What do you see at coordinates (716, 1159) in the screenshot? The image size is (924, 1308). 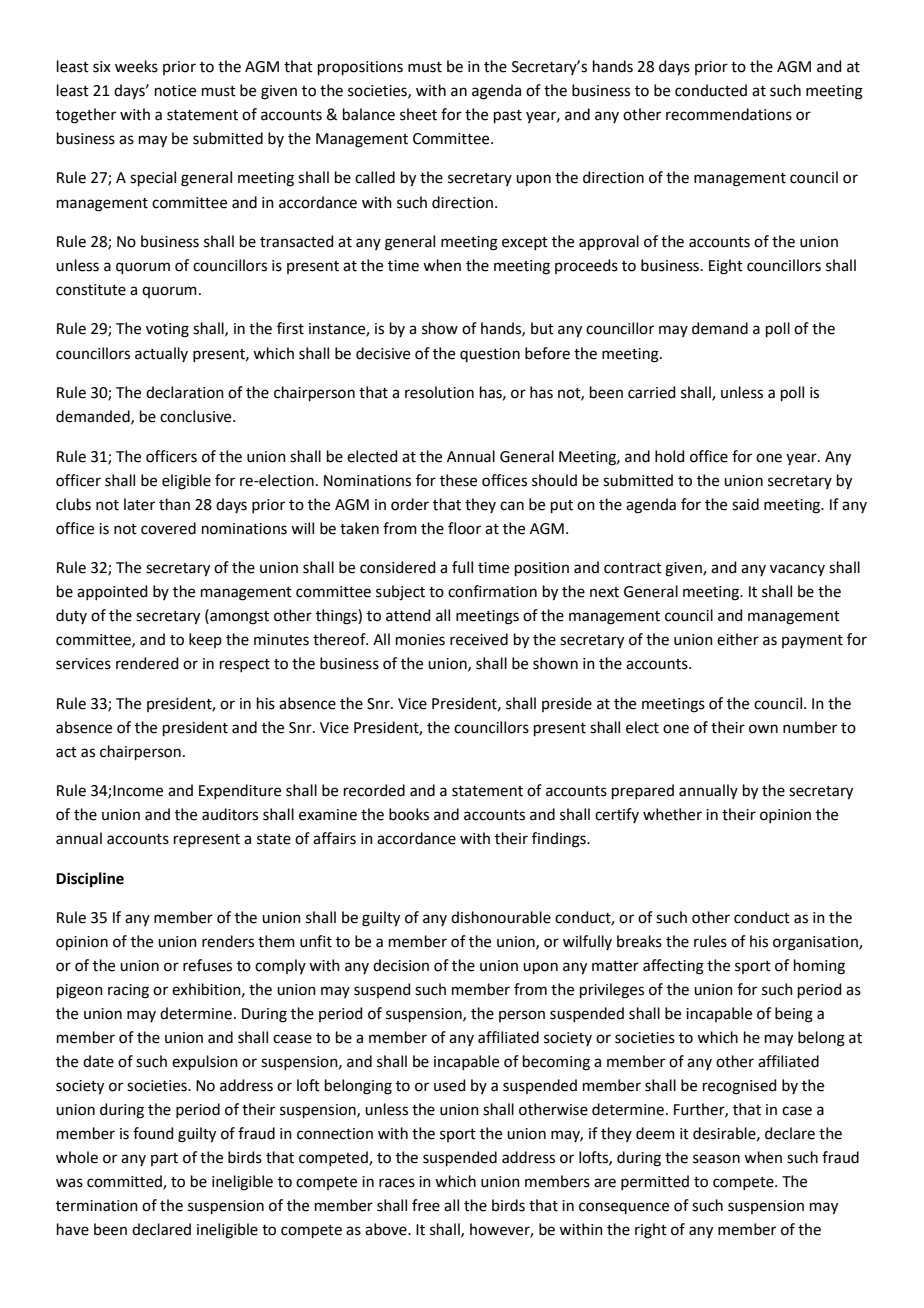 I see `season` at bounding box center [716, 1159].
